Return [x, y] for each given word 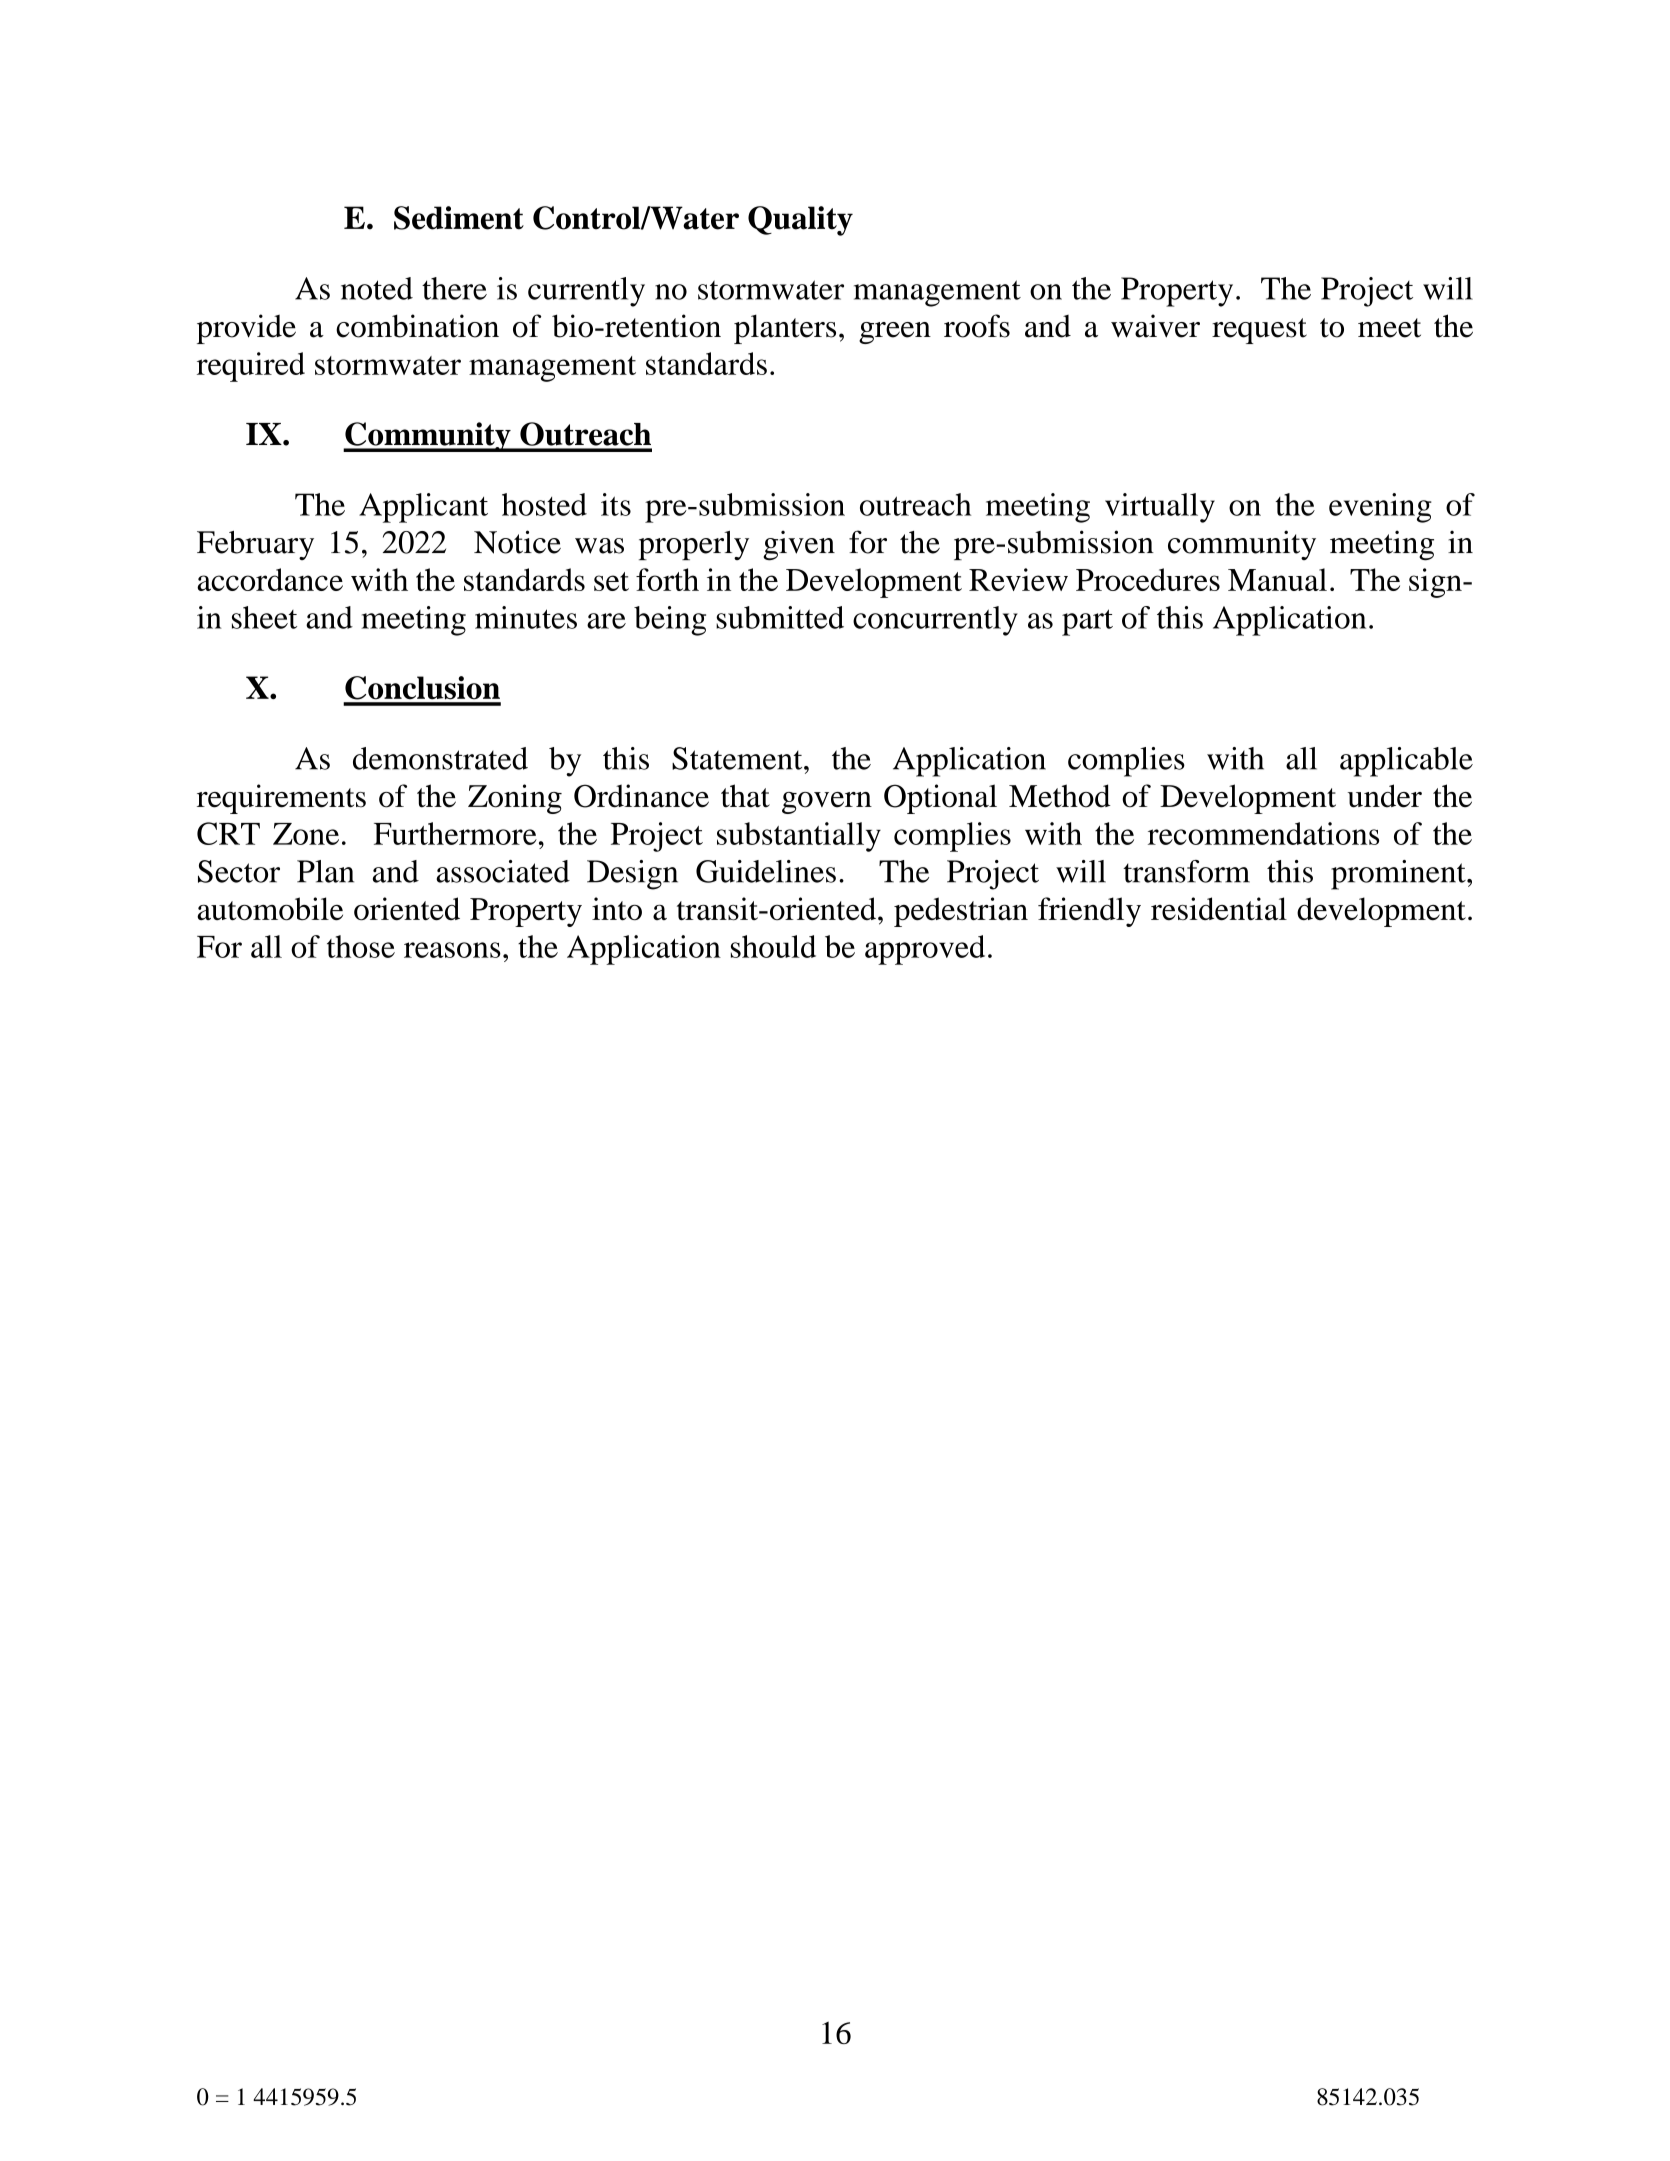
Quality [800, 221]
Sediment [459, 218]
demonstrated [440, 758]
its [616, 504]
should [773, 946]
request [1259, 331]
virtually [1160, 508]
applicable [1406, 762]
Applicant [423, 508]
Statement [738, 758]
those [361, 946]
